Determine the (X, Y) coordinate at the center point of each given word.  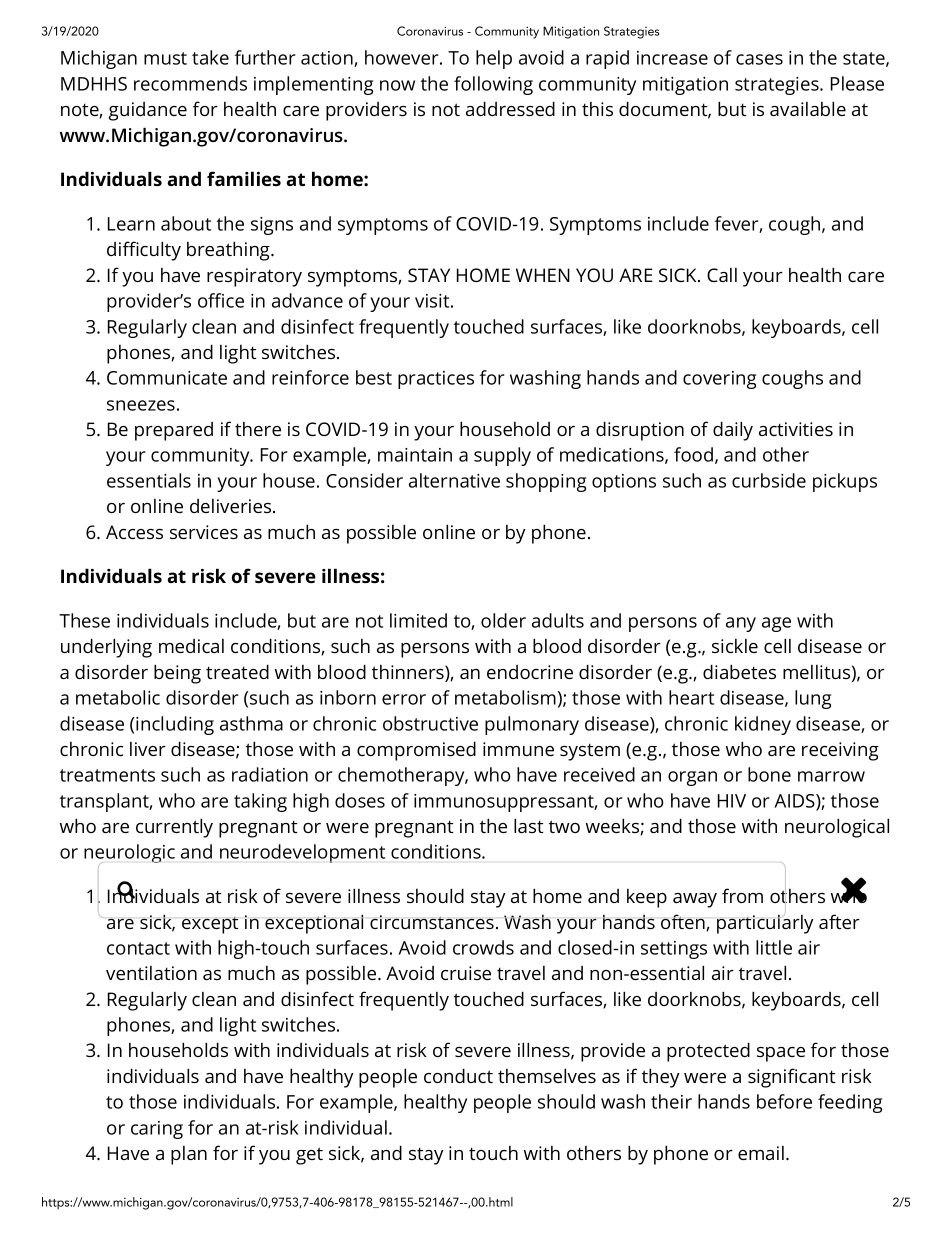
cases (759, 59)
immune (518, 749)
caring (157, 1130)
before (784, 1101)
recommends (190, 83)
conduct (458, 1075)
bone (769, 774)
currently (174, 828)
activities (796, 429)
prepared (174, 431)
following (493, 85)
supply (502, 456)
